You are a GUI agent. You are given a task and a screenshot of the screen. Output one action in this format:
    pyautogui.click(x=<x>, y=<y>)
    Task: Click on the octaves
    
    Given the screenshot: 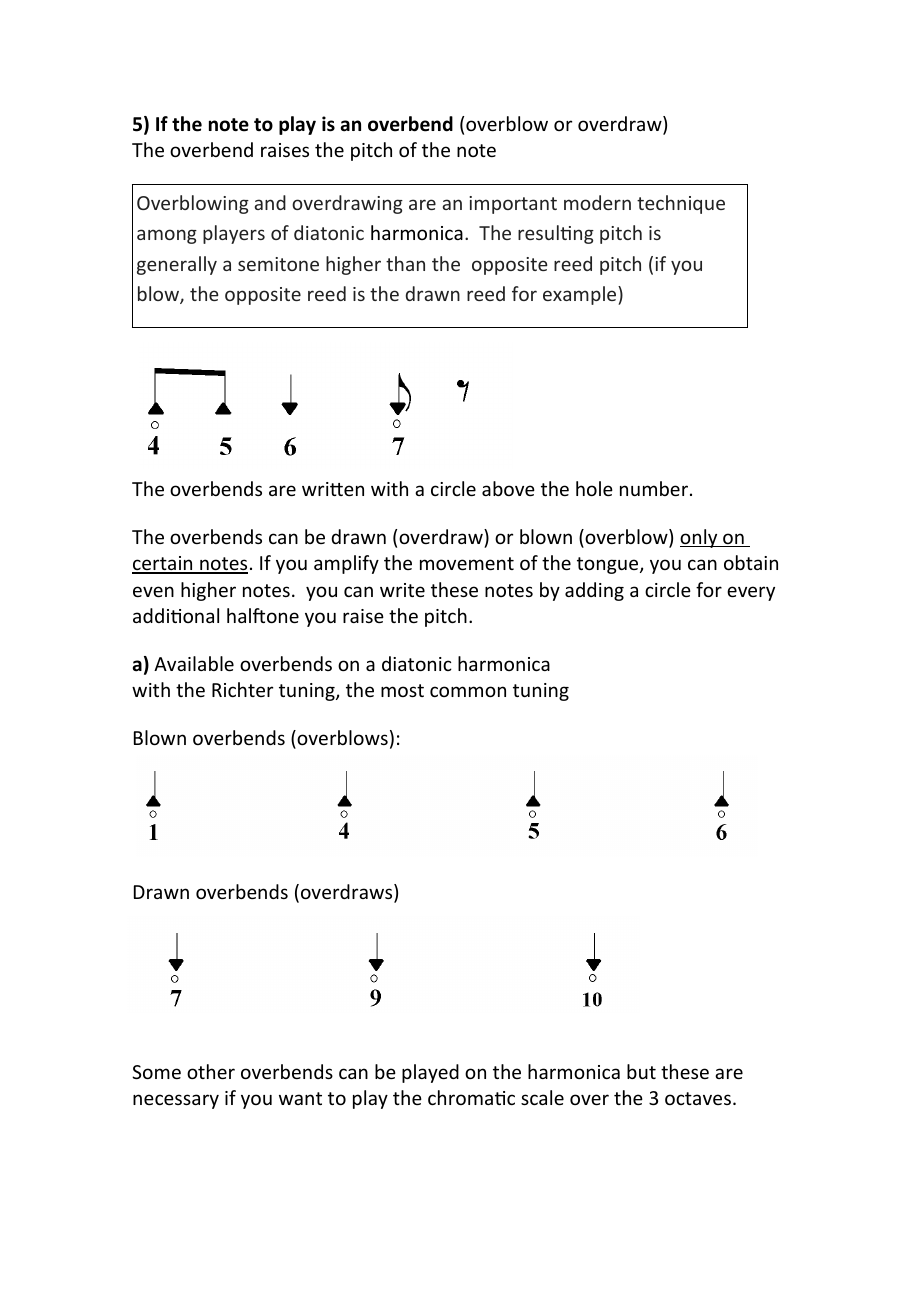 What is the action you would take?
    pyautogui.click(x=698, y=1098)
